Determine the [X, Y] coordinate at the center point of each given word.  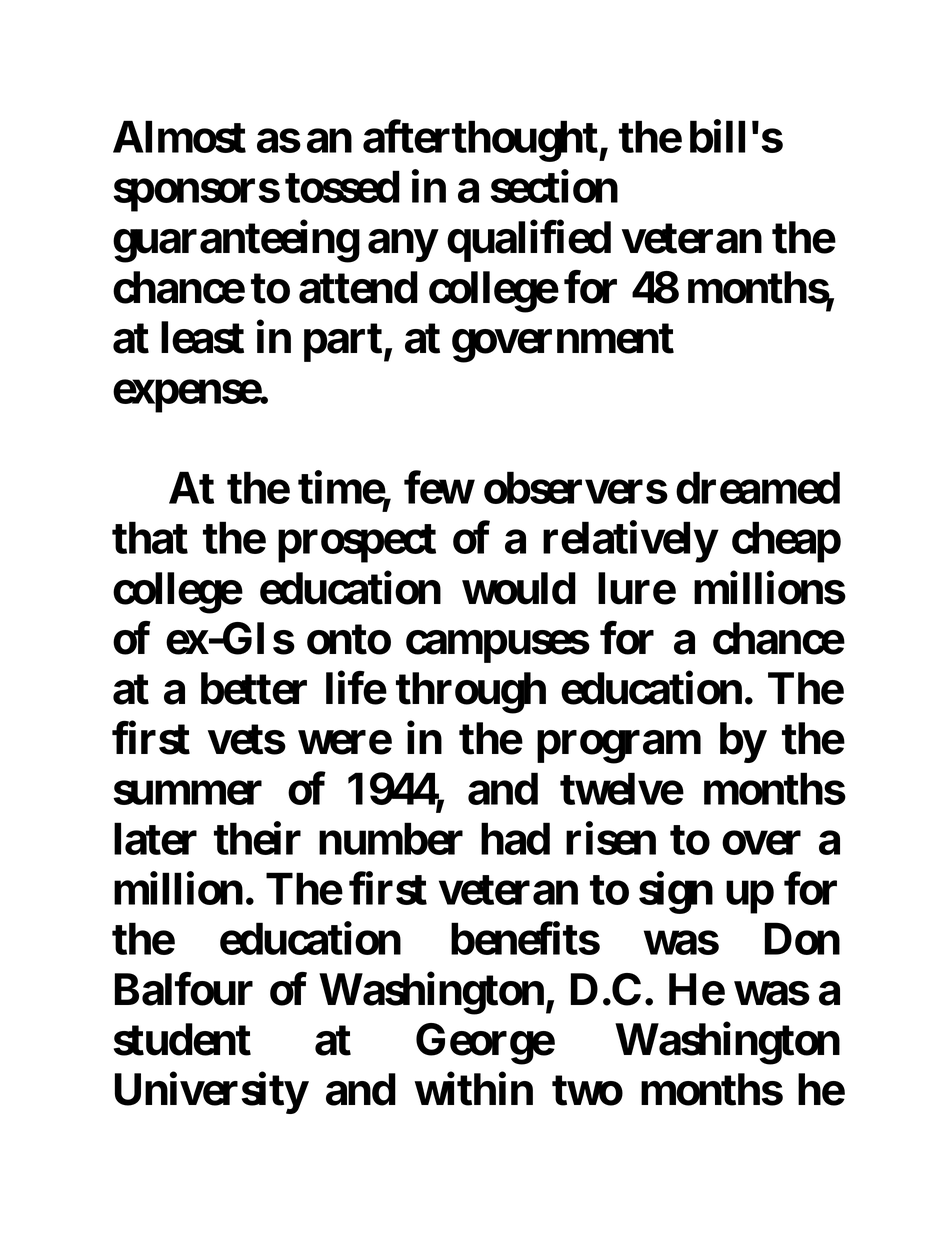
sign [676, 893]
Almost [179, 136]
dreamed [758, 488]
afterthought [480, 141]
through [471, 693]
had [515, 839]
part [343, 342]
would [519, 588]
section [554, 186]
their [257, 838]
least [202, 337]
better [254, 688]
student [182, 1039]
